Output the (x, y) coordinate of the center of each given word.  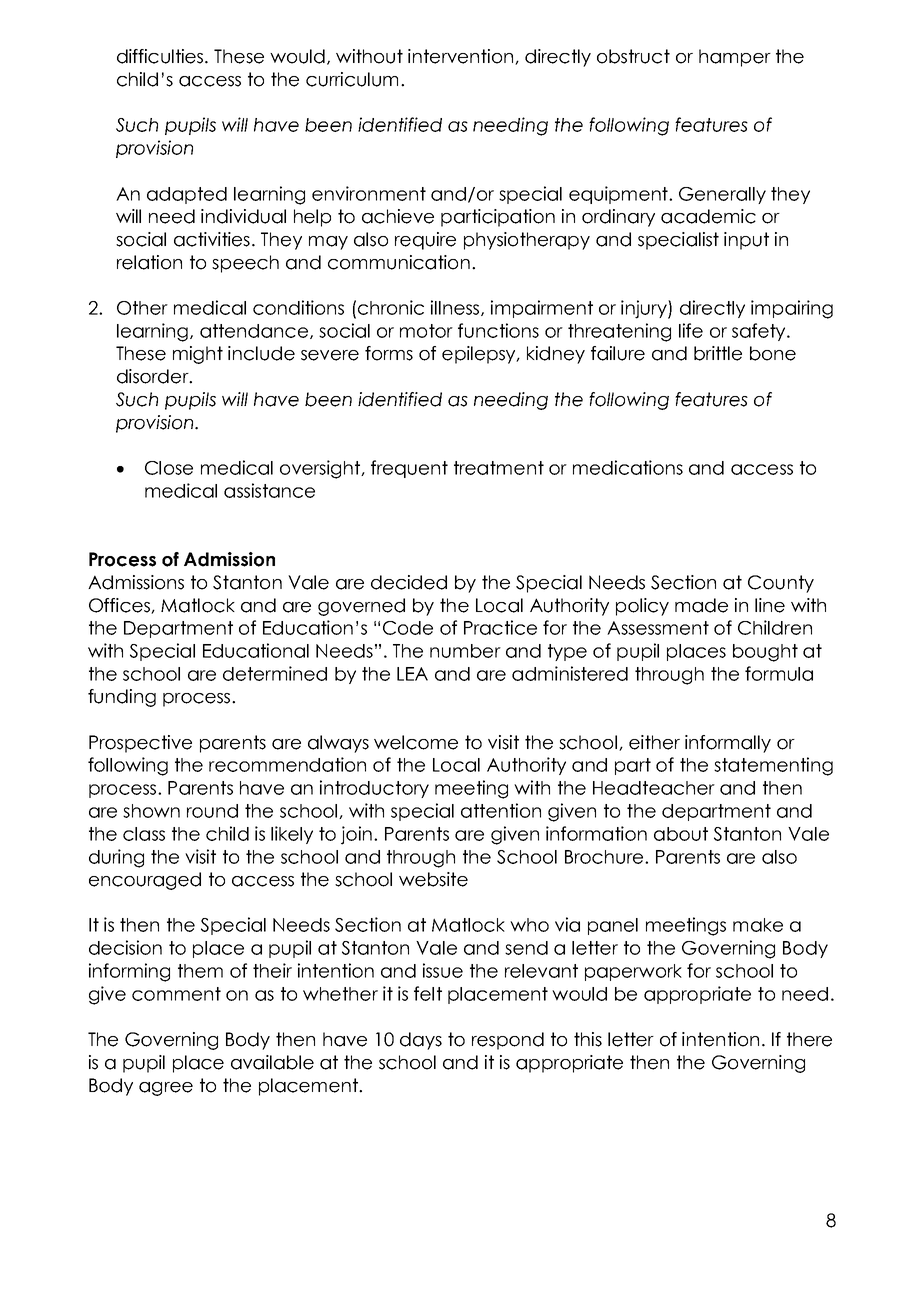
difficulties (161, 56)
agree (166, 1089)
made (701, 605)
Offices (120, 606)
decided (409, 582)
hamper (735, 58)
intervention (462, 57)
